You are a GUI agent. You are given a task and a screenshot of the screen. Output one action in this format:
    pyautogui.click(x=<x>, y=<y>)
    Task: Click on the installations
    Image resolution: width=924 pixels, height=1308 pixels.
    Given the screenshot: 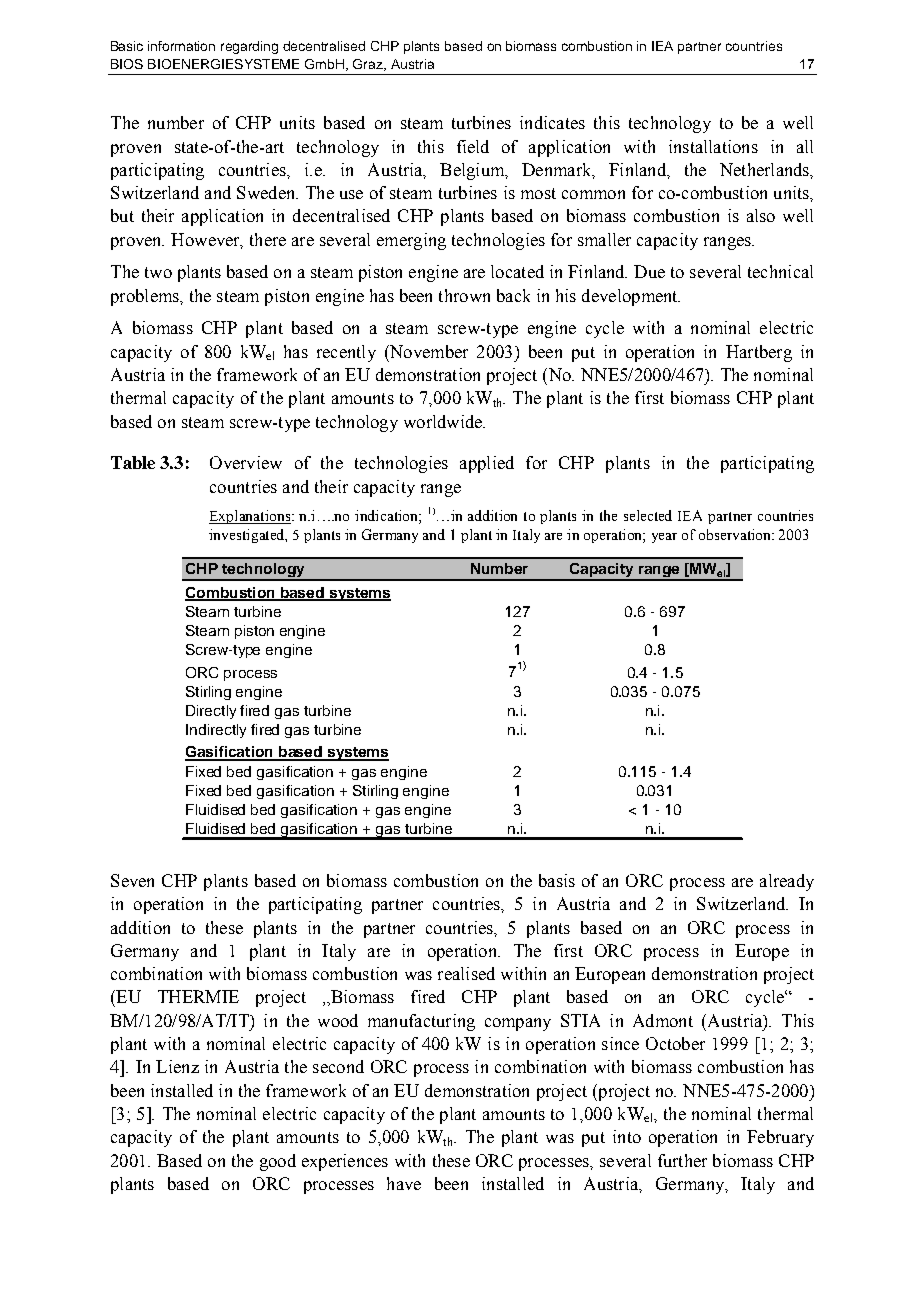 What is the action you would take?
    pyautogui.click(x=713, y=146)
